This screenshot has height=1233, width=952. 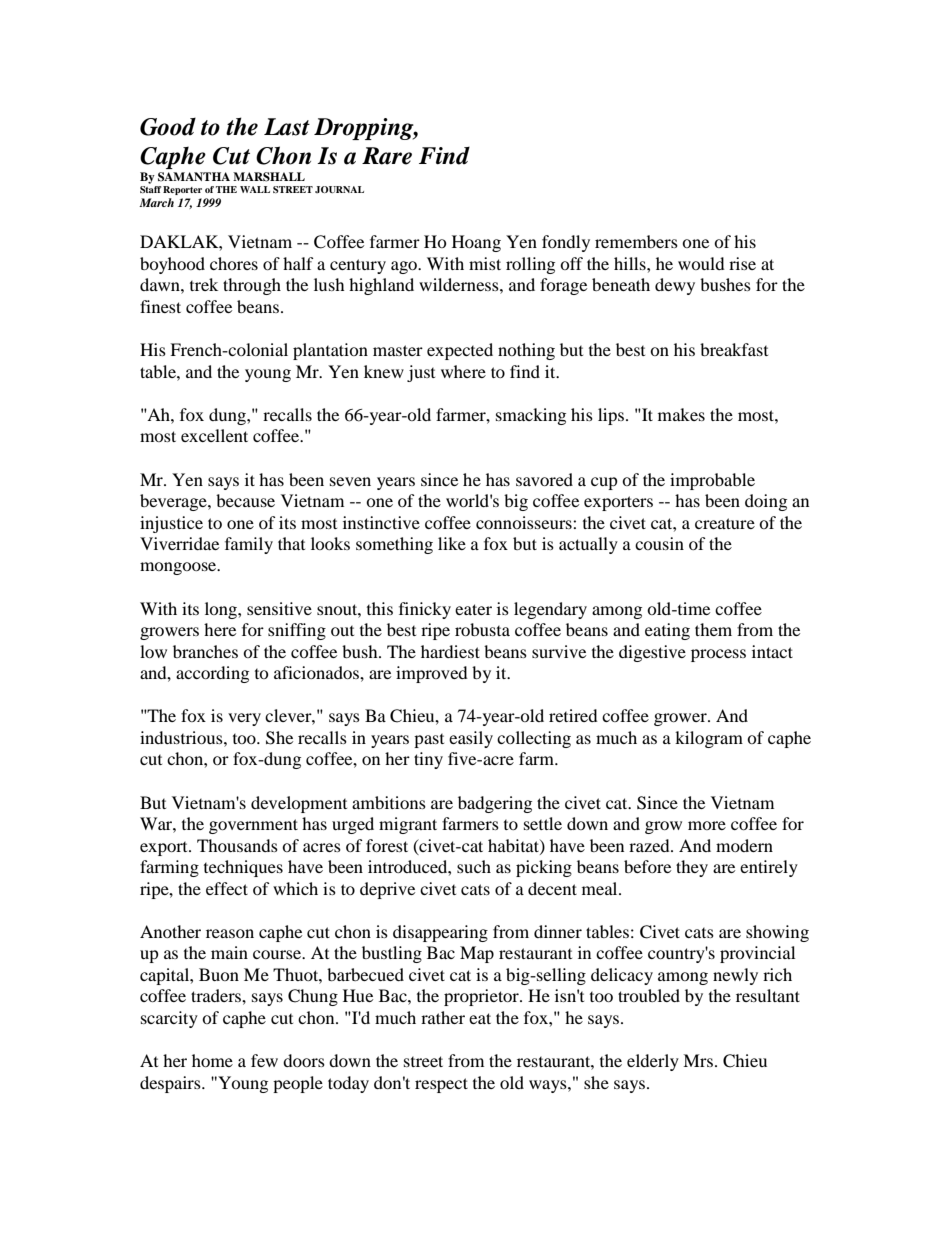 I want to click on through, so click(x=252, y=286).
